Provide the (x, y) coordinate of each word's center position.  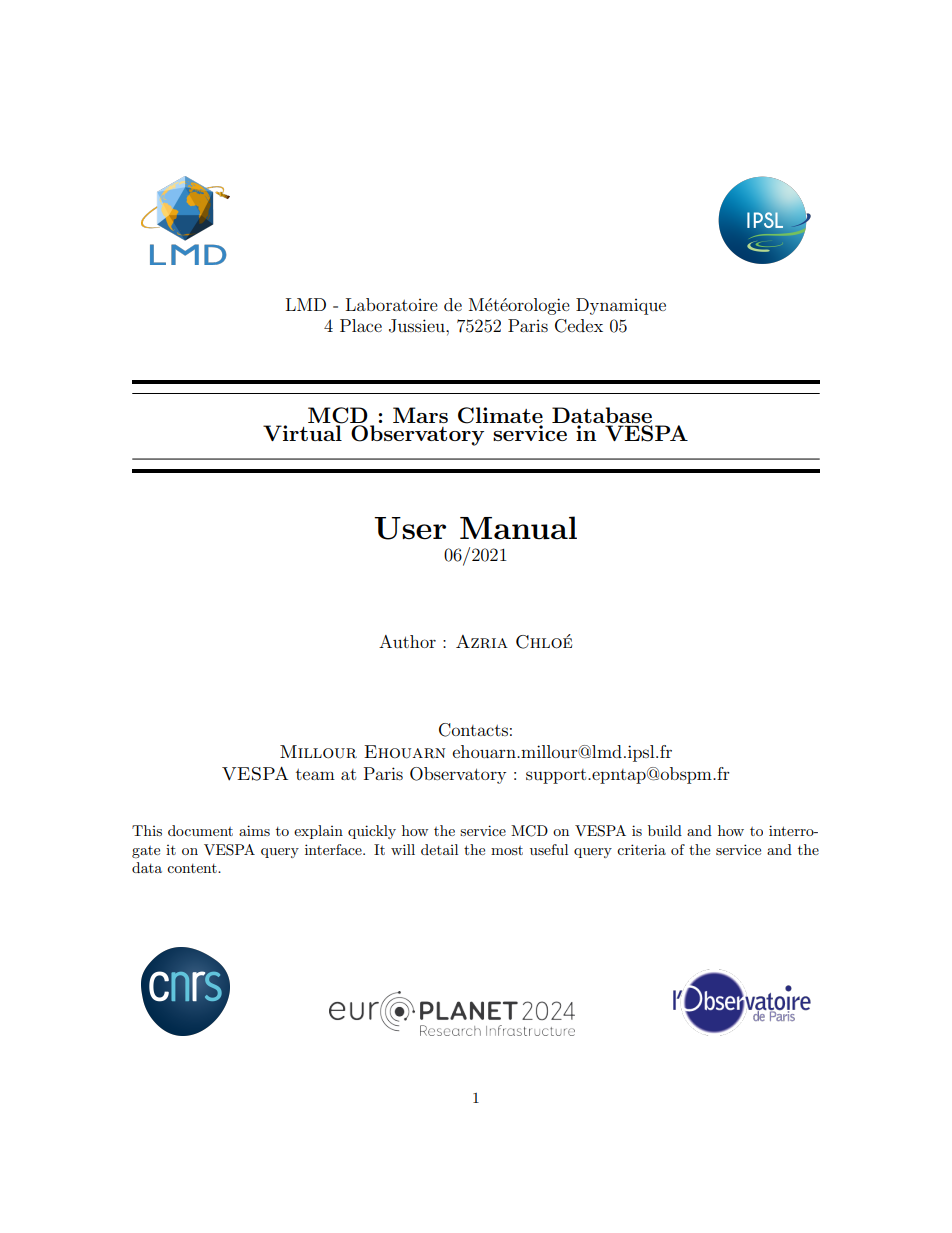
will (403, 849)
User (410, 528)
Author (407, 641)
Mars (420, 415)
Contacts (473, 730)
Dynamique (621, 306)
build (665, 830)
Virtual (303, 432)
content (193, 868)
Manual (518, 528)
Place (361, 325)
